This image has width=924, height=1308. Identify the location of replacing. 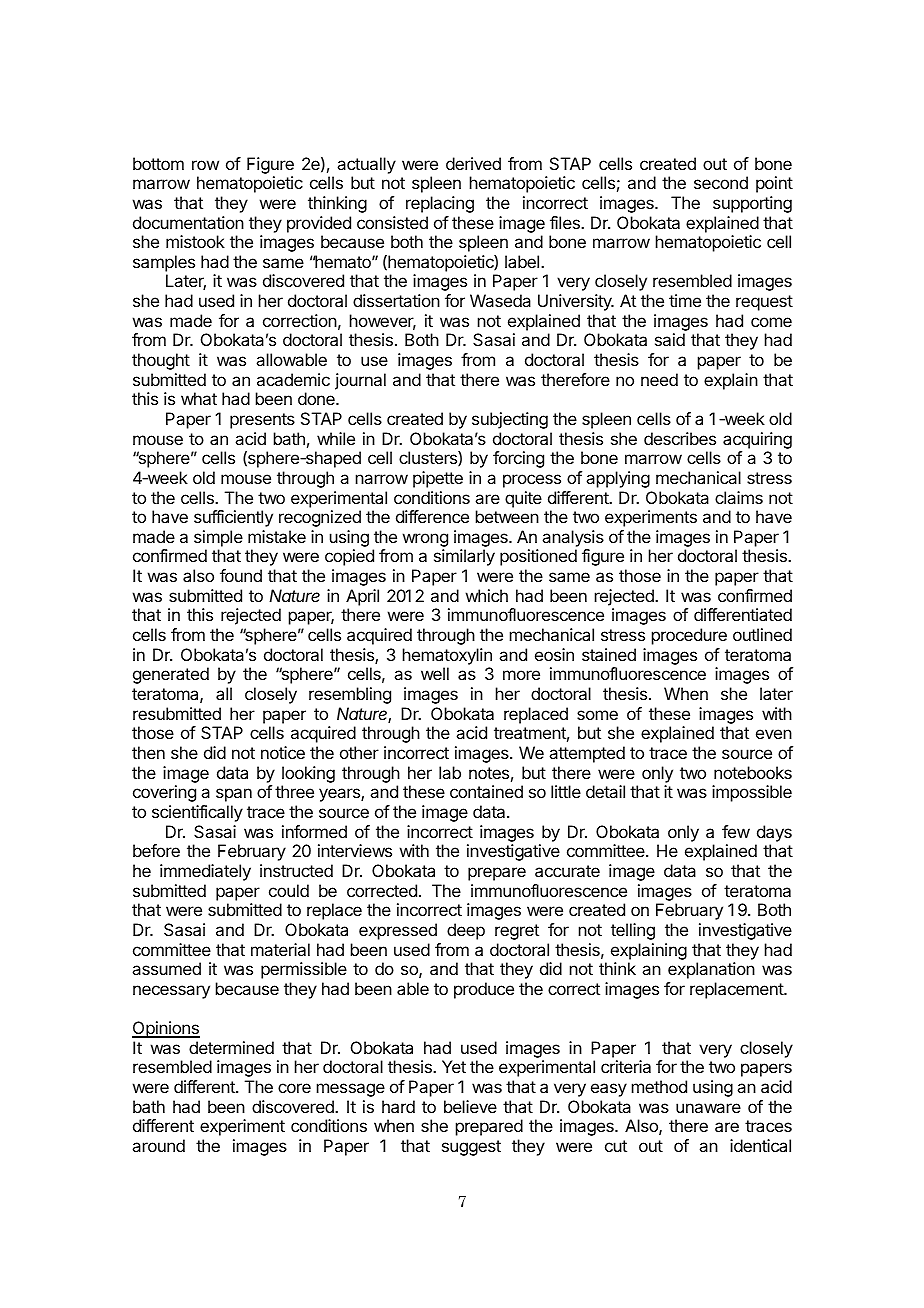
(440, 204).
